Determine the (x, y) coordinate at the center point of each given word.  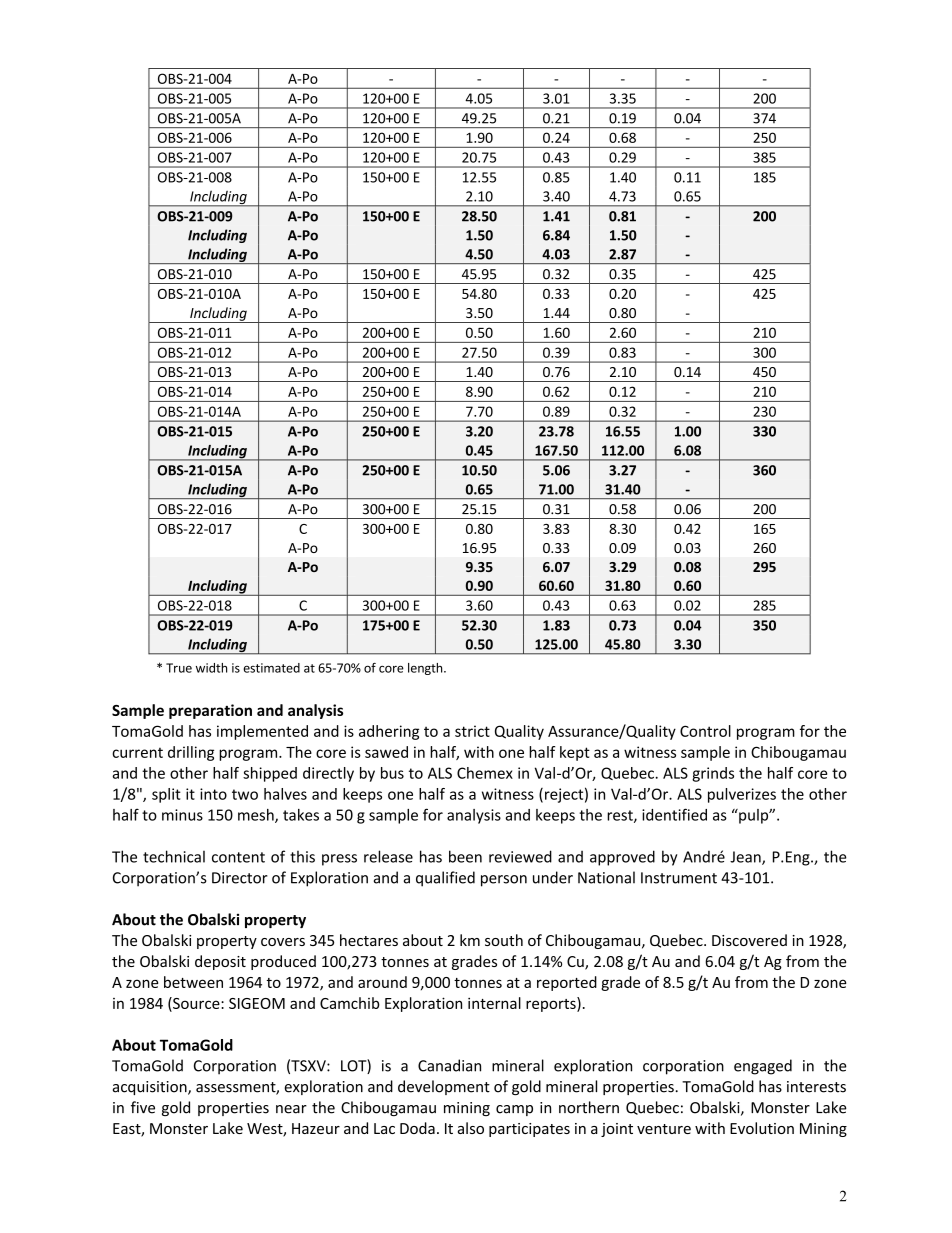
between (193, 982)
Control (705, 731)
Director (240, 878)
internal (494, 1003)
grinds (713, 774)
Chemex (485, 773)
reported (567, 983)
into (213, 794)
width (211, 668)
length (426, 669)
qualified (445, 879)
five (143, 1107)
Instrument (679, 878)
